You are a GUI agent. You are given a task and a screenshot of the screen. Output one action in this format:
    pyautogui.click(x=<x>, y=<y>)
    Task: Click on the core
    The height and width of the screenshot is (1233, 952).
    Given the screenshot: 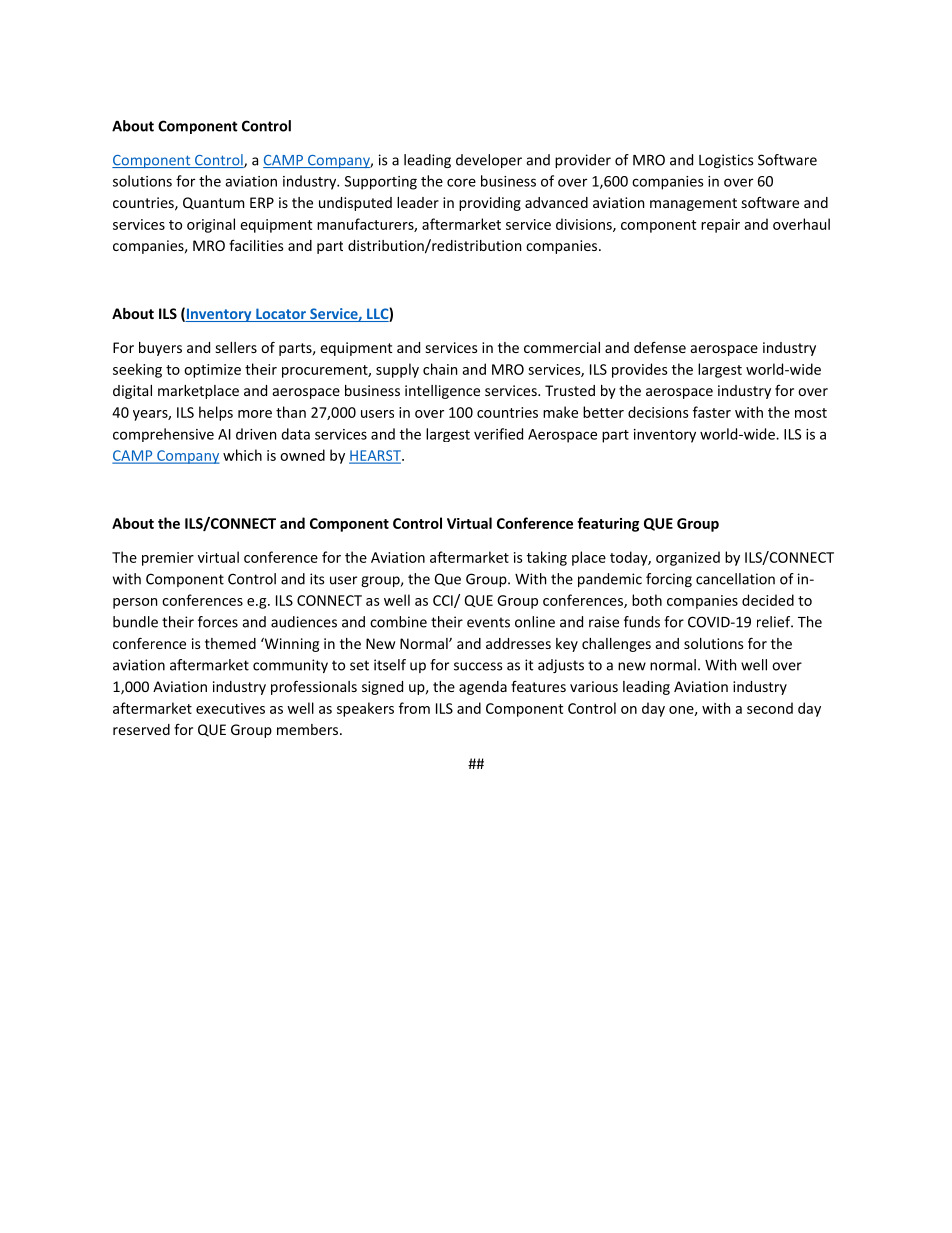 What is the action you would take?
    pyautogui.click(x=461, y=182)
